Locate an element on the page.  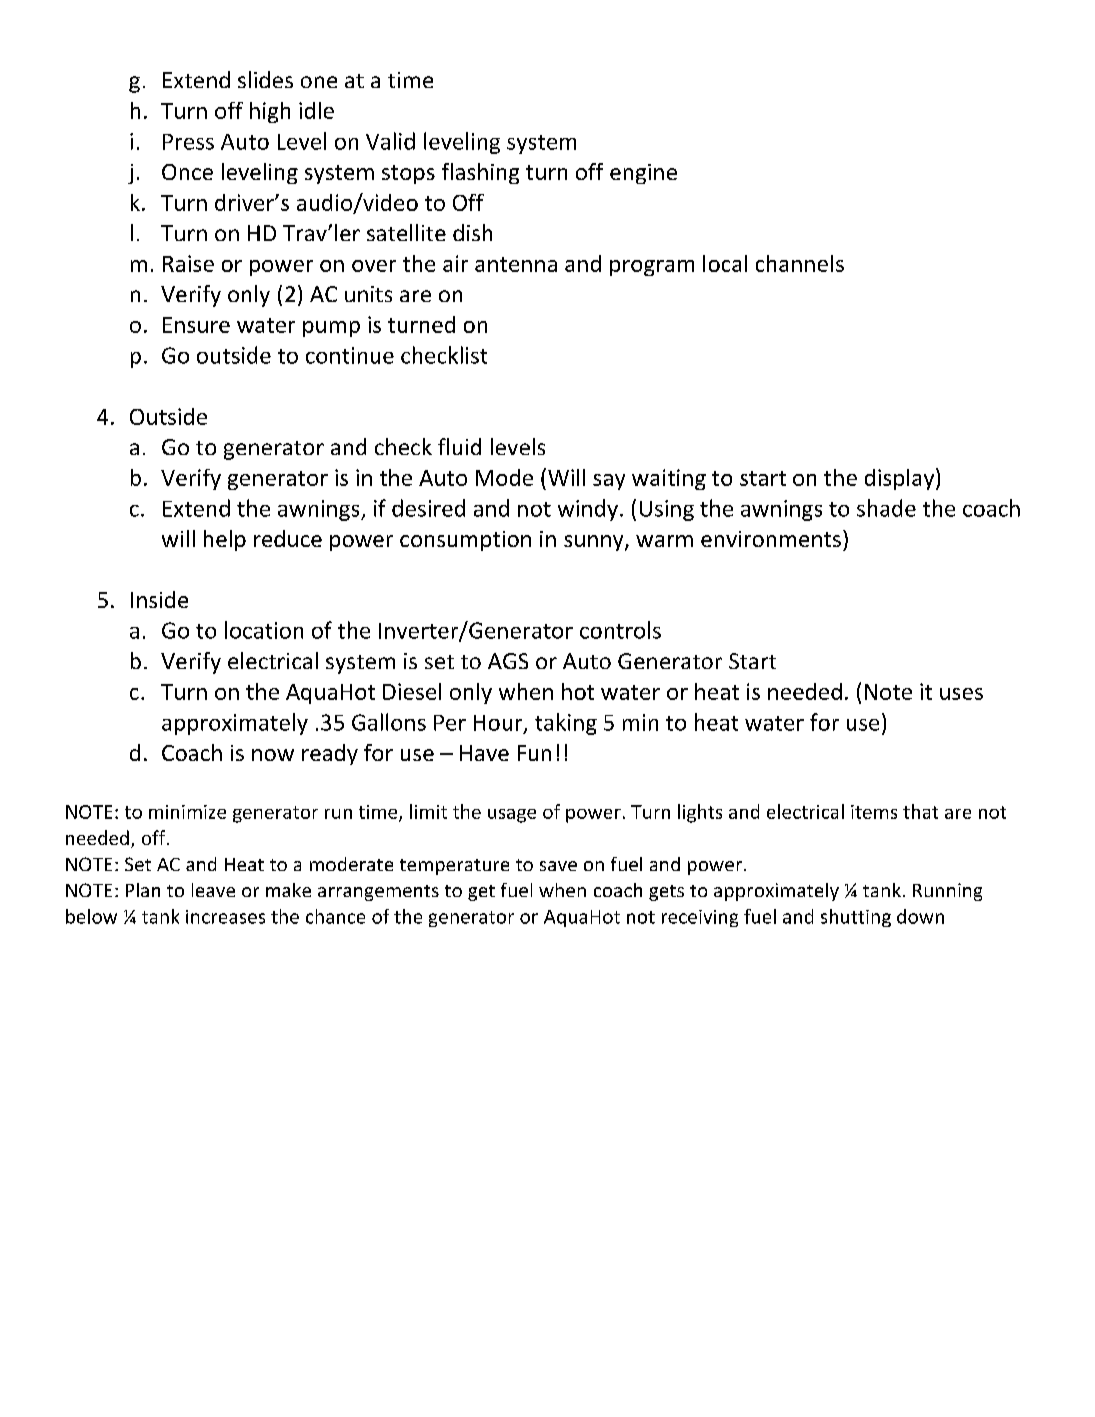
channels is located at coordinates (800, 263).
